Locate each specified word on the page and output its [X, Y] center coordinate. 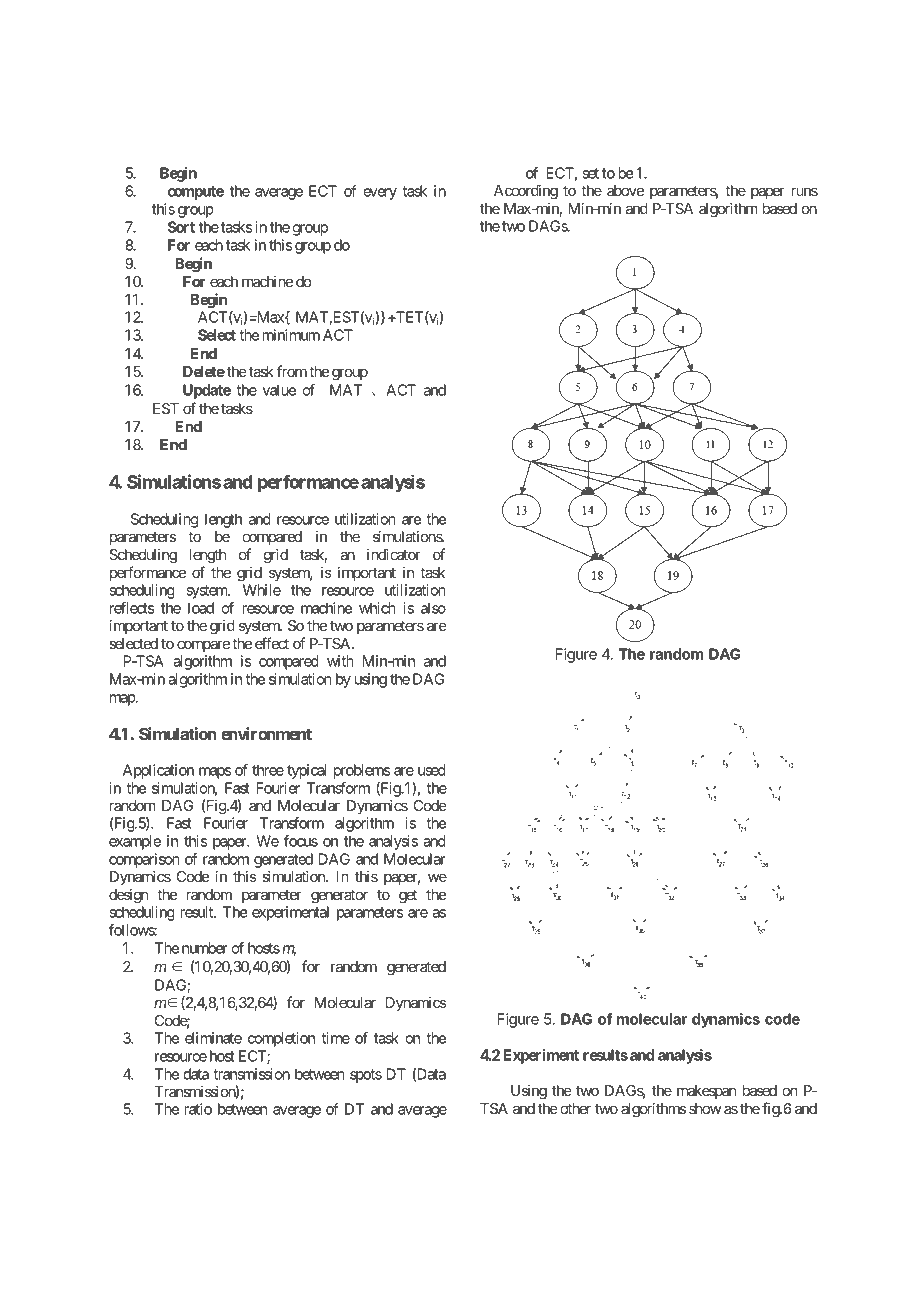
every [380, 194]
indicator [394, 554]
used [431, 770]
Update [207, 391]
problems [362, 771]
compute [195, 193]
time [336, 1038]
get [408, 897]
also [433, 608]
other [575, 1108]
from [291, 371]
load [201, 608]
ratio [198, 1109]
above [625, 190]
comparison [144, 860]
